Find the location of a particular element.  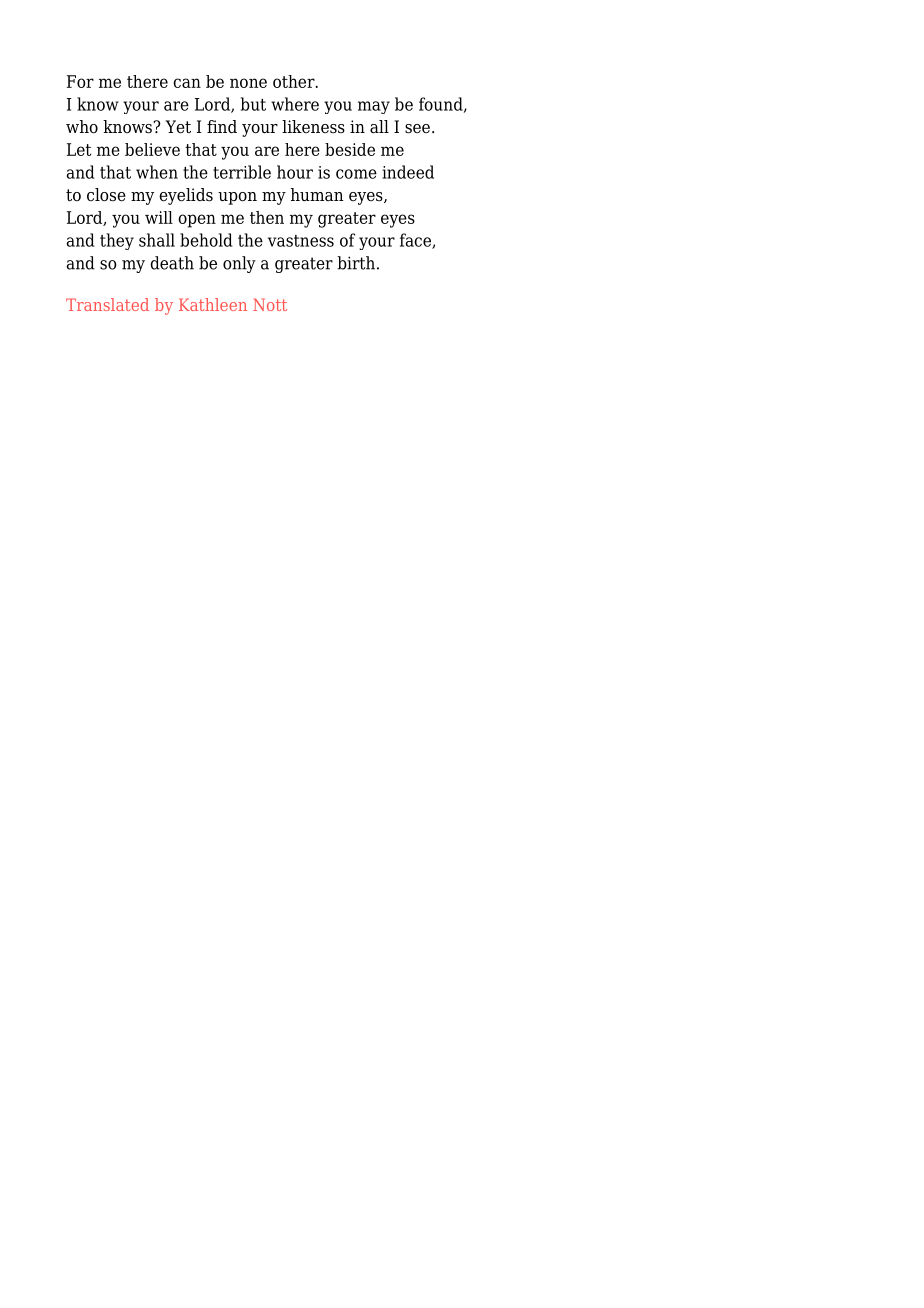

birth is located at coordinates (356, 263).
